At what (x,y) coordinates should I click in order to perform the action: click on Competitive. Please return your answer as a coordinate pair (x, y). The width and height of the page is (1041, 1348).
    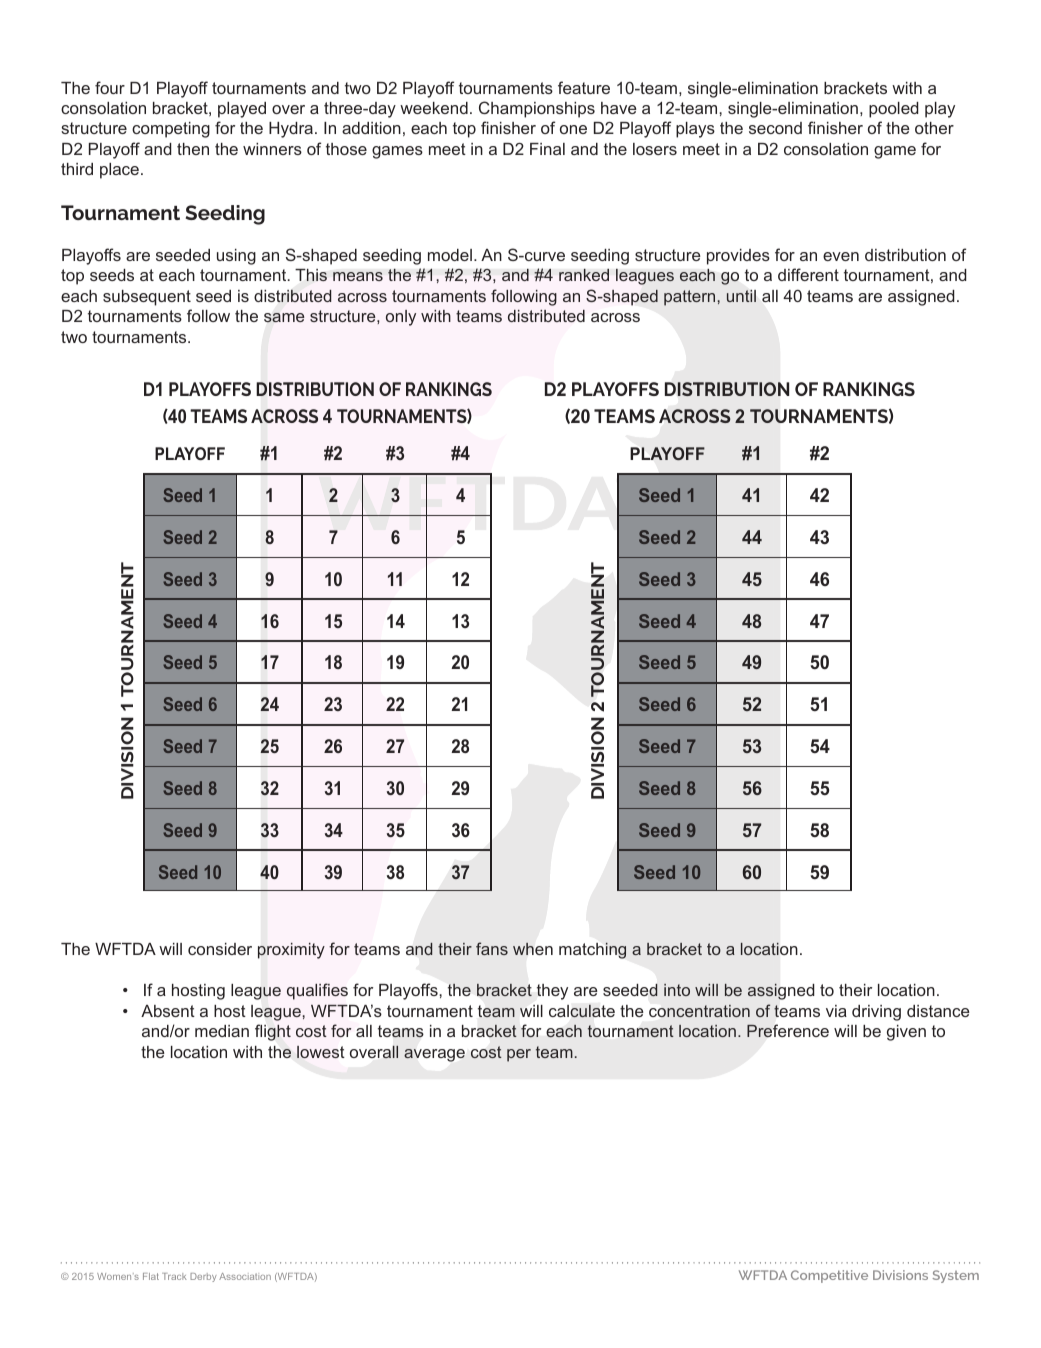
    Looking at the image, I should click on (829, 1276).
